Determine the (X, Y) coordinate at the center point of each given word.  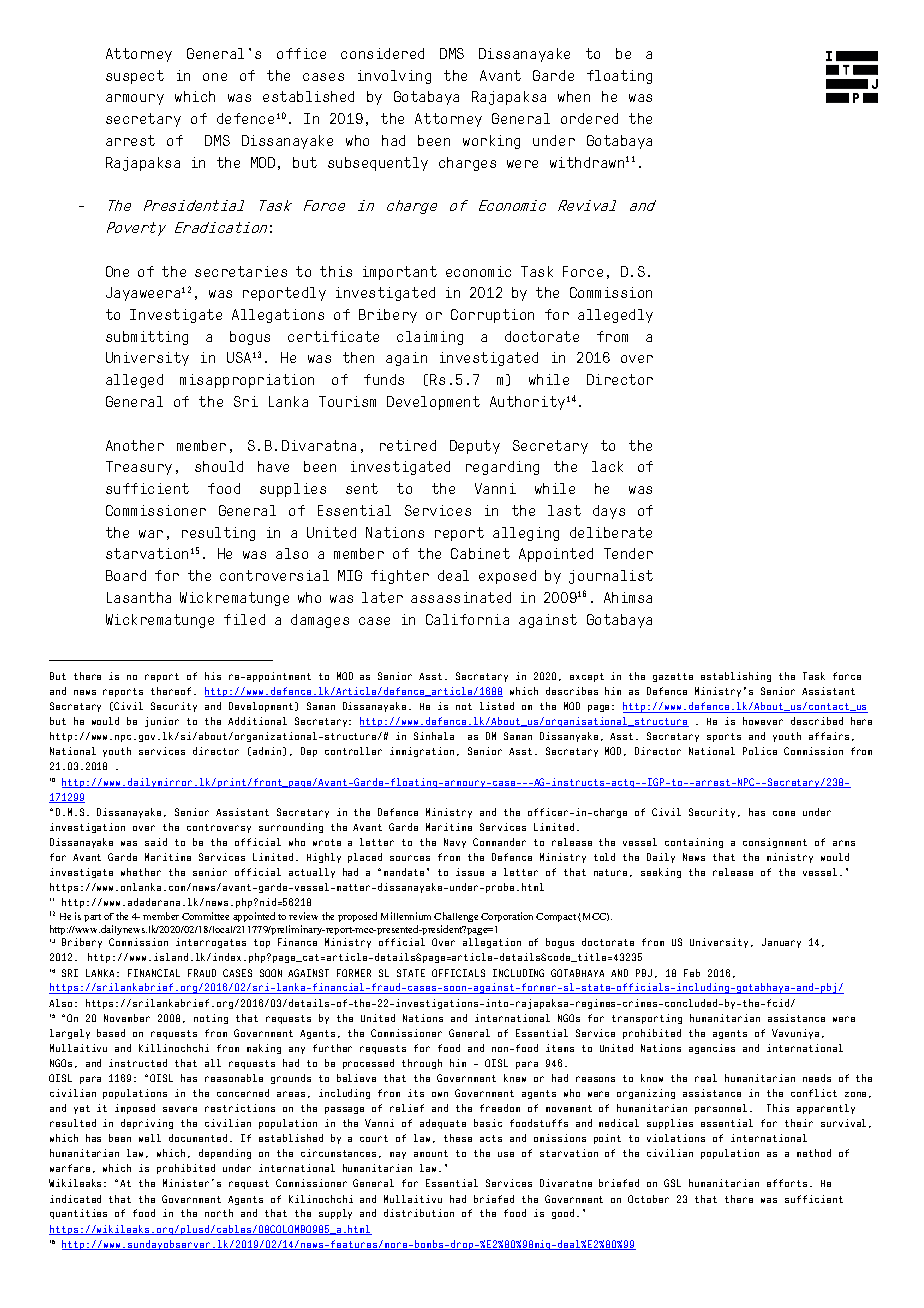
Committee (205, 916)
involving (394, 77)
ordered (589, 118)
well (150, 1138)
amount (431, 1153)
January (781, 943)
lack (607, 466)
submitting (147, 338)
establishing (736, 677)
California (467, 619)
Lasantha (139, 597)
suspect (135, 77)
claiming (430, 338)
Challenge (456, 917)
